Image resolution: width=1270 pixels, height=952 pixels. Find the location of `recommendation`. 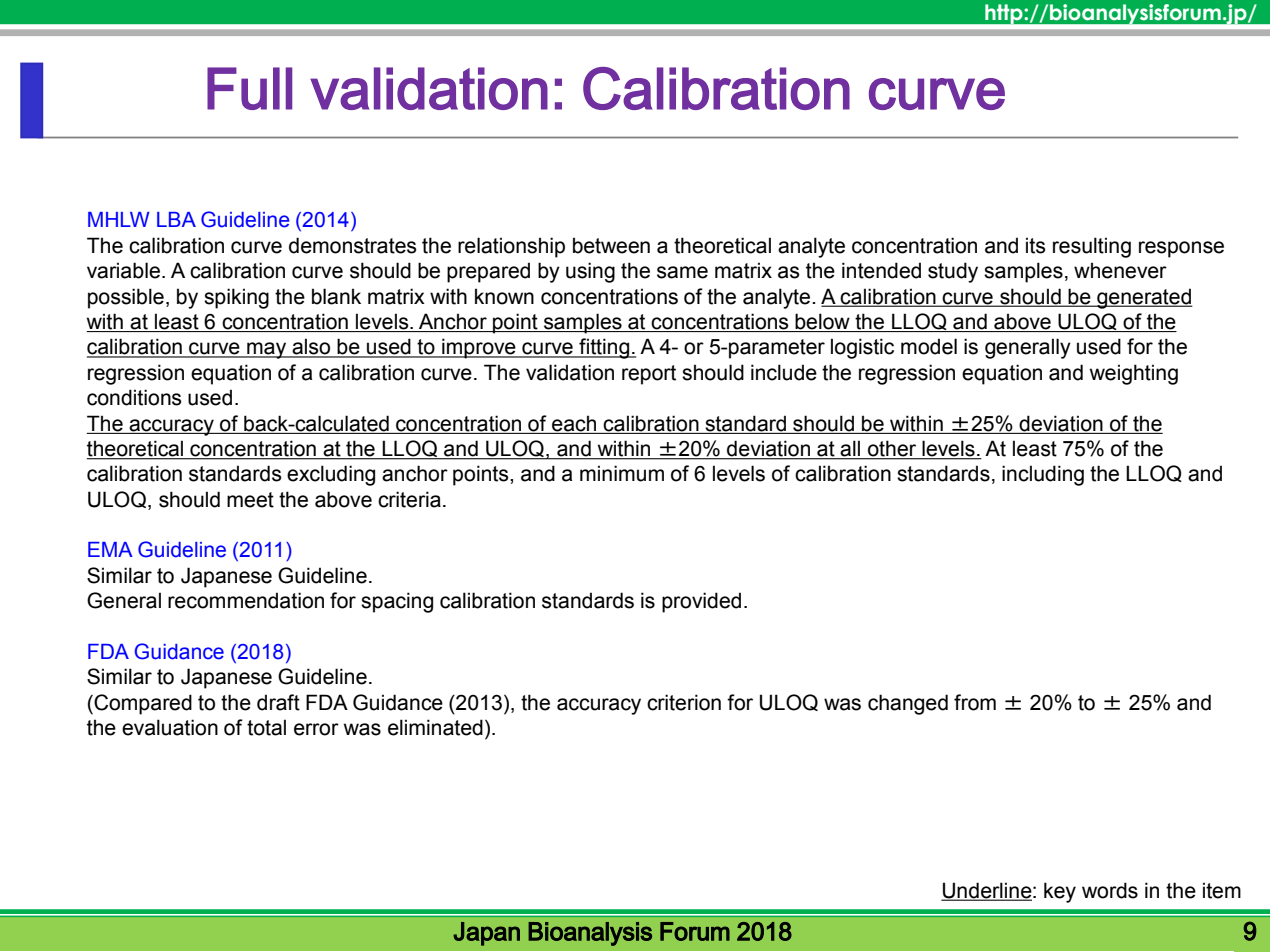

recommendation is located at coordinates (246, 600).
